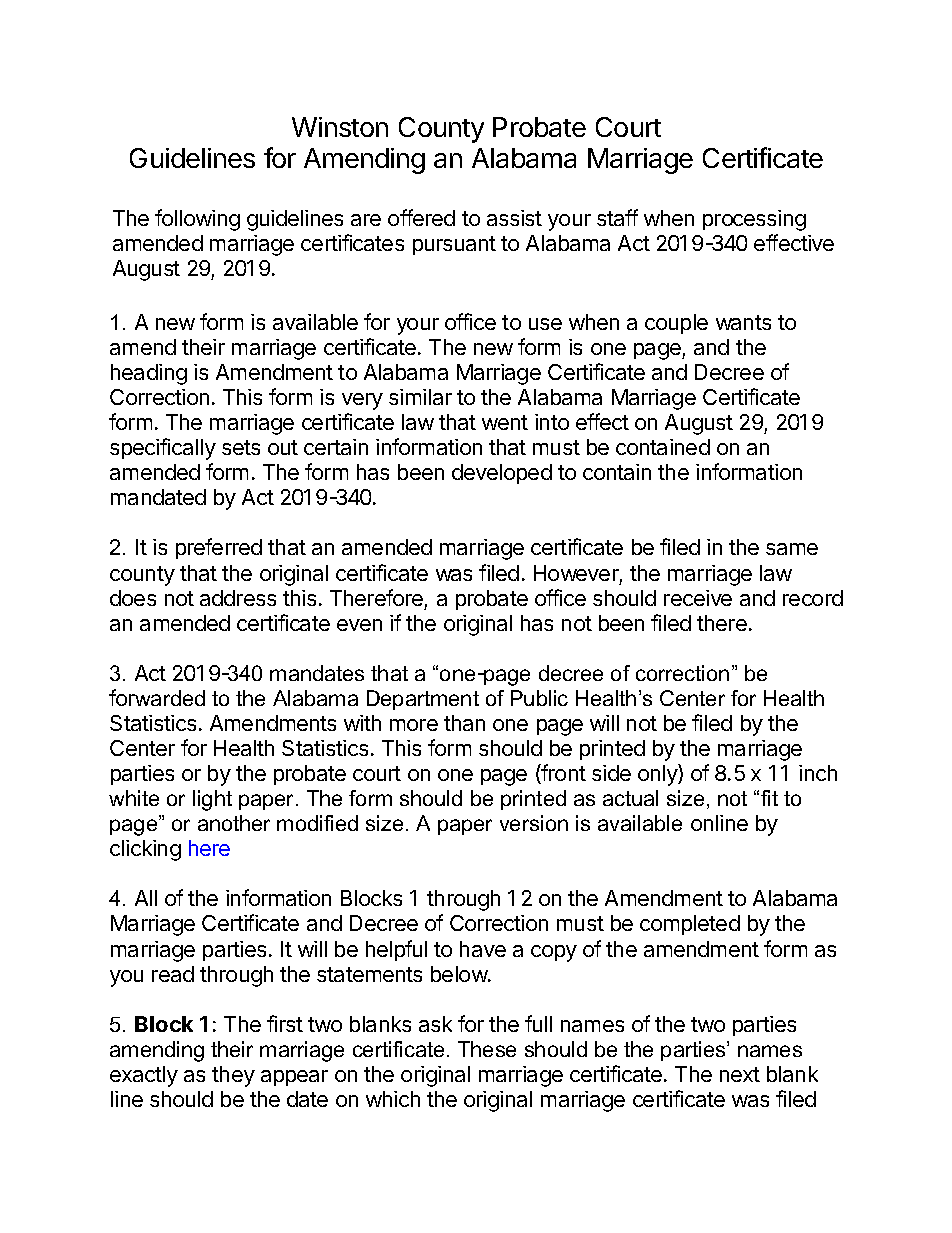 The width and height of the page is (952, 1233). What do you see at coordinates (769, 798) in the page?
I see `fit` at bounding box center [769, 798].
